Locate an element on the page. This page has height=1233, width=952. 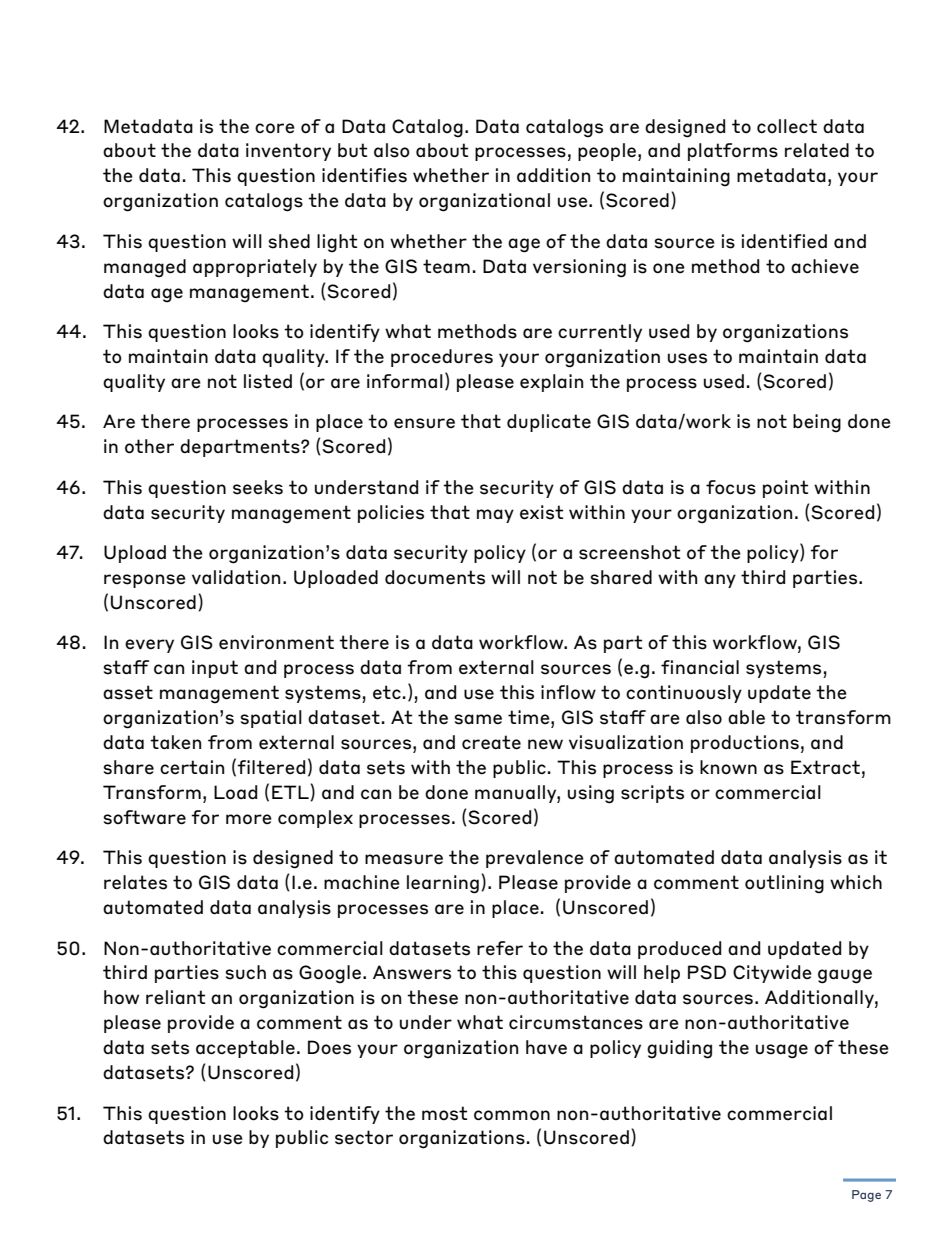
relates is located at coordinates (135, 882).
